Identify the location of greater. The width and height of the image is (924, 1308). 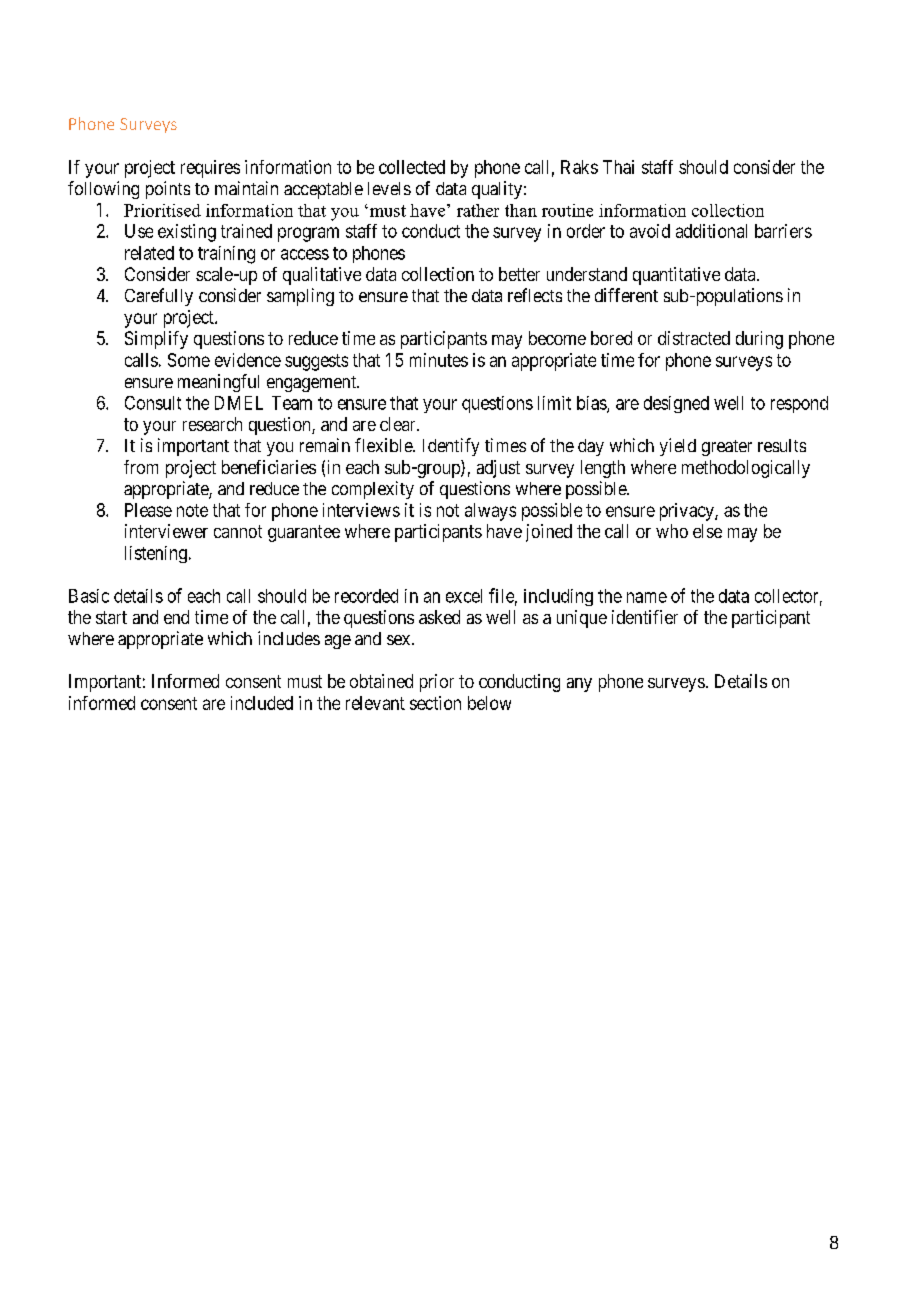
(727, 448).
